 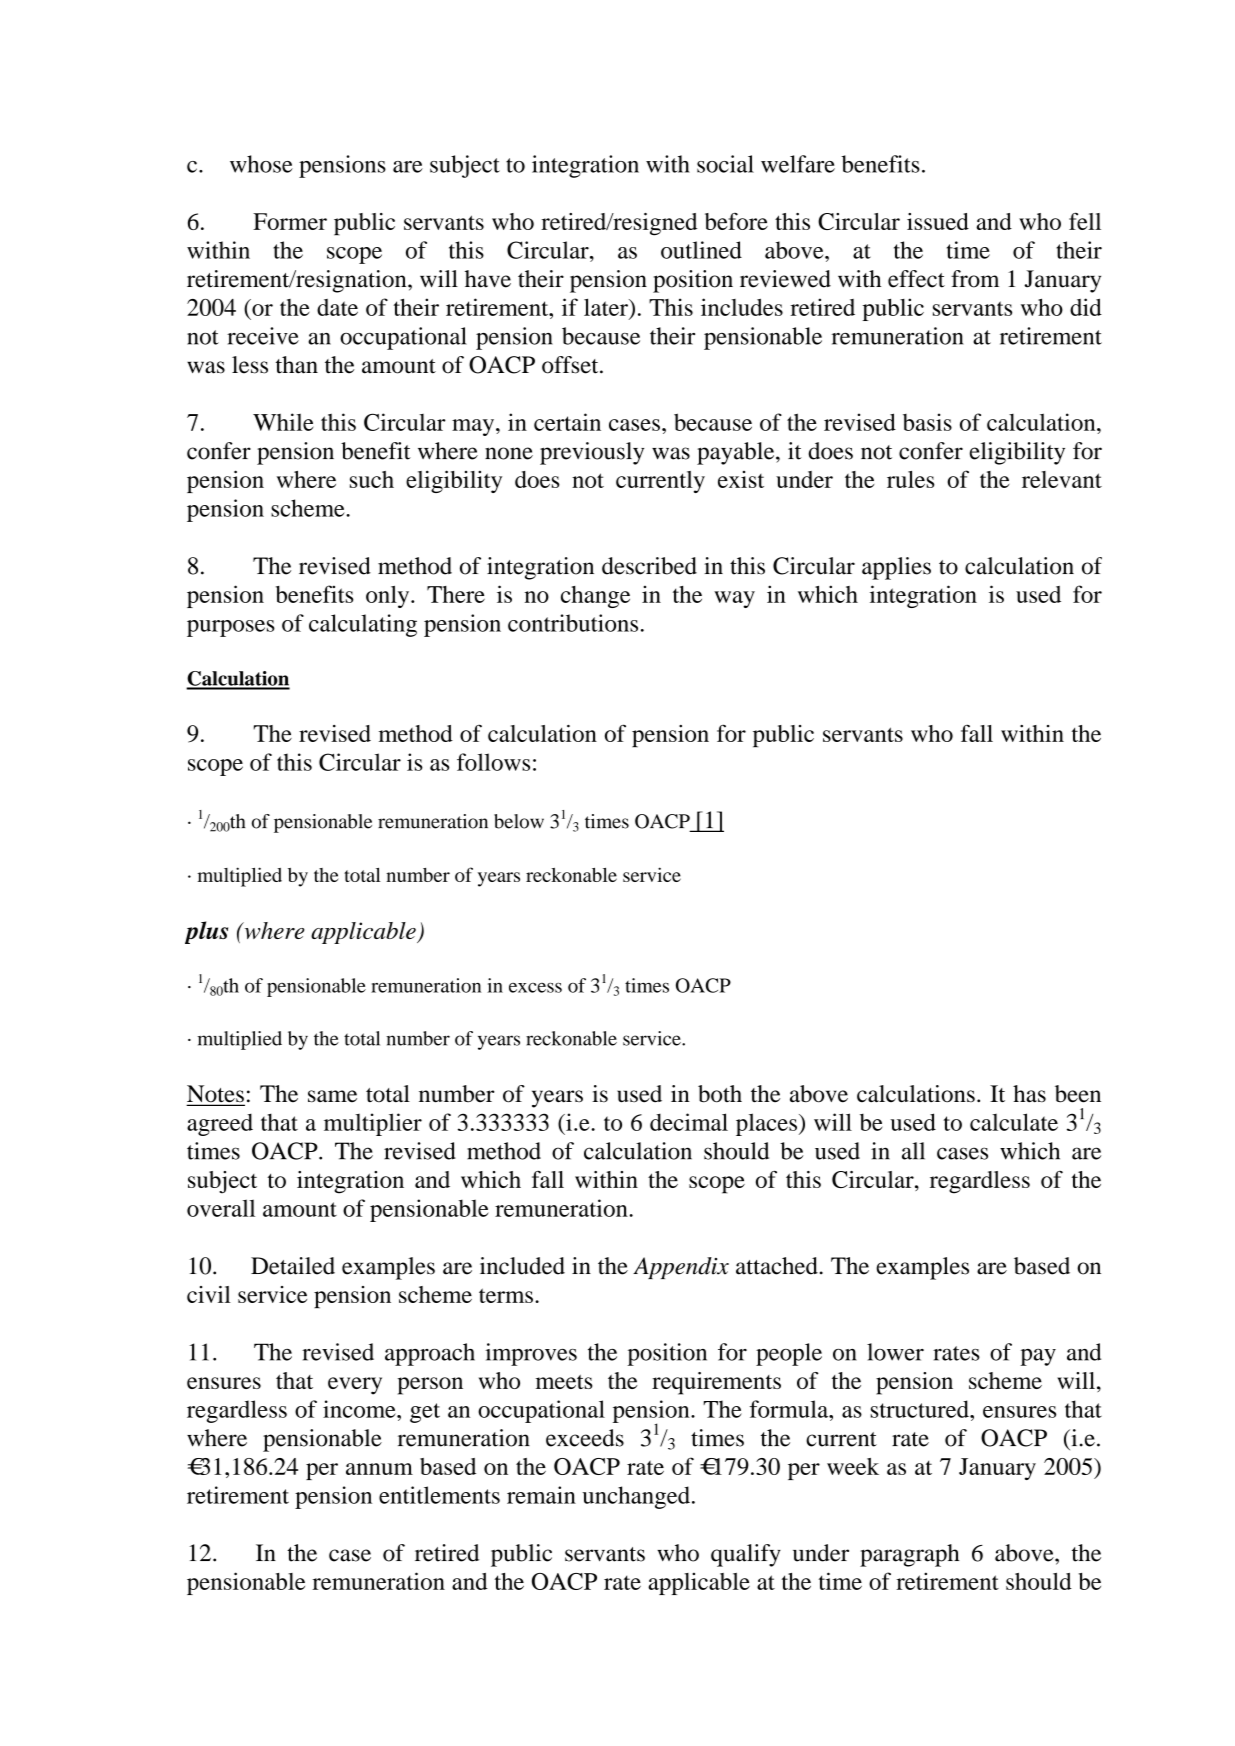 What do you see at coordinates (290, 221) in the screenshot?
I see `Former` at bounding box center [290, 221].
